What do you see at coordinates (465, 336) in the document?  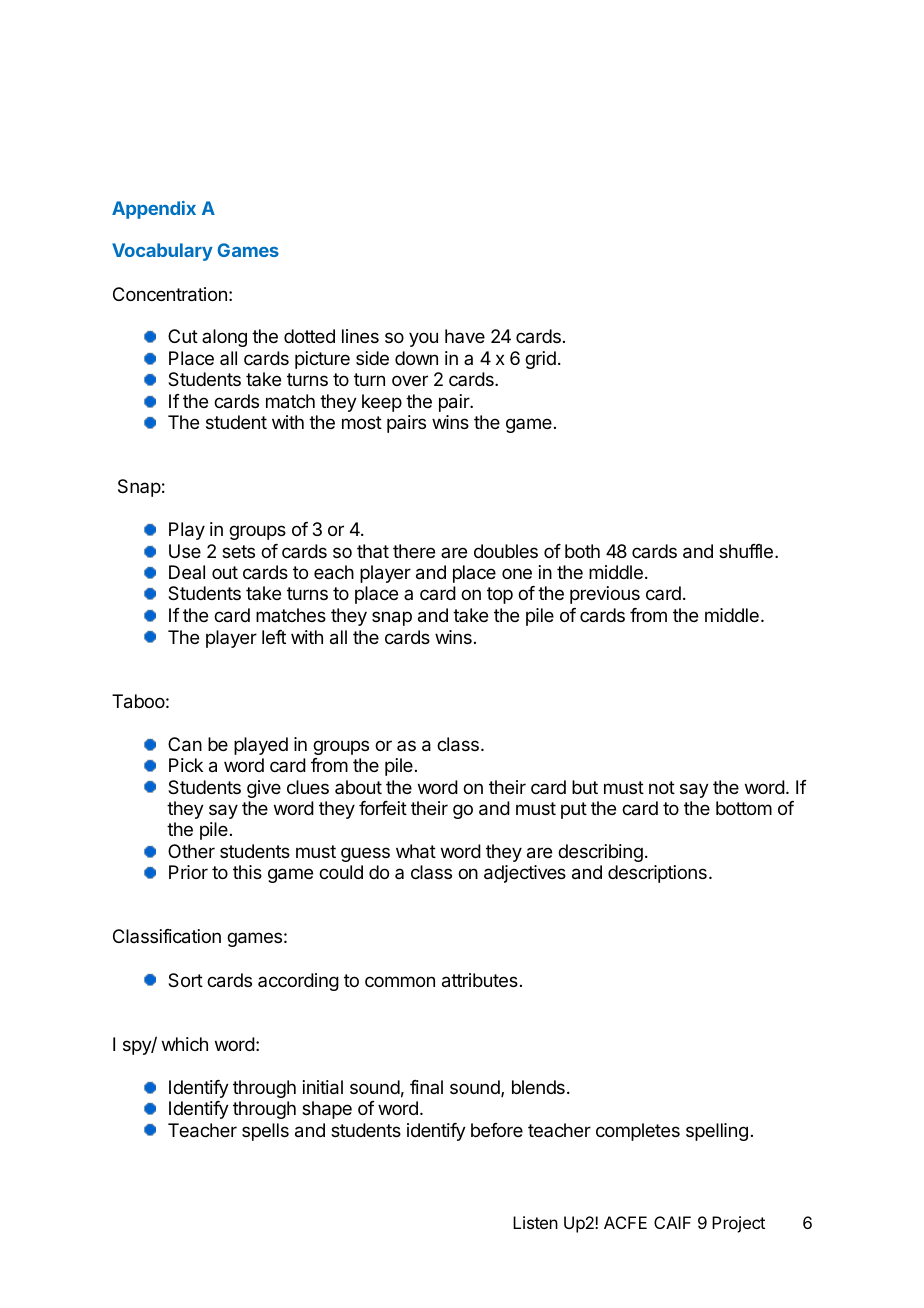 I see `have` at bounding box center [465, 336].
